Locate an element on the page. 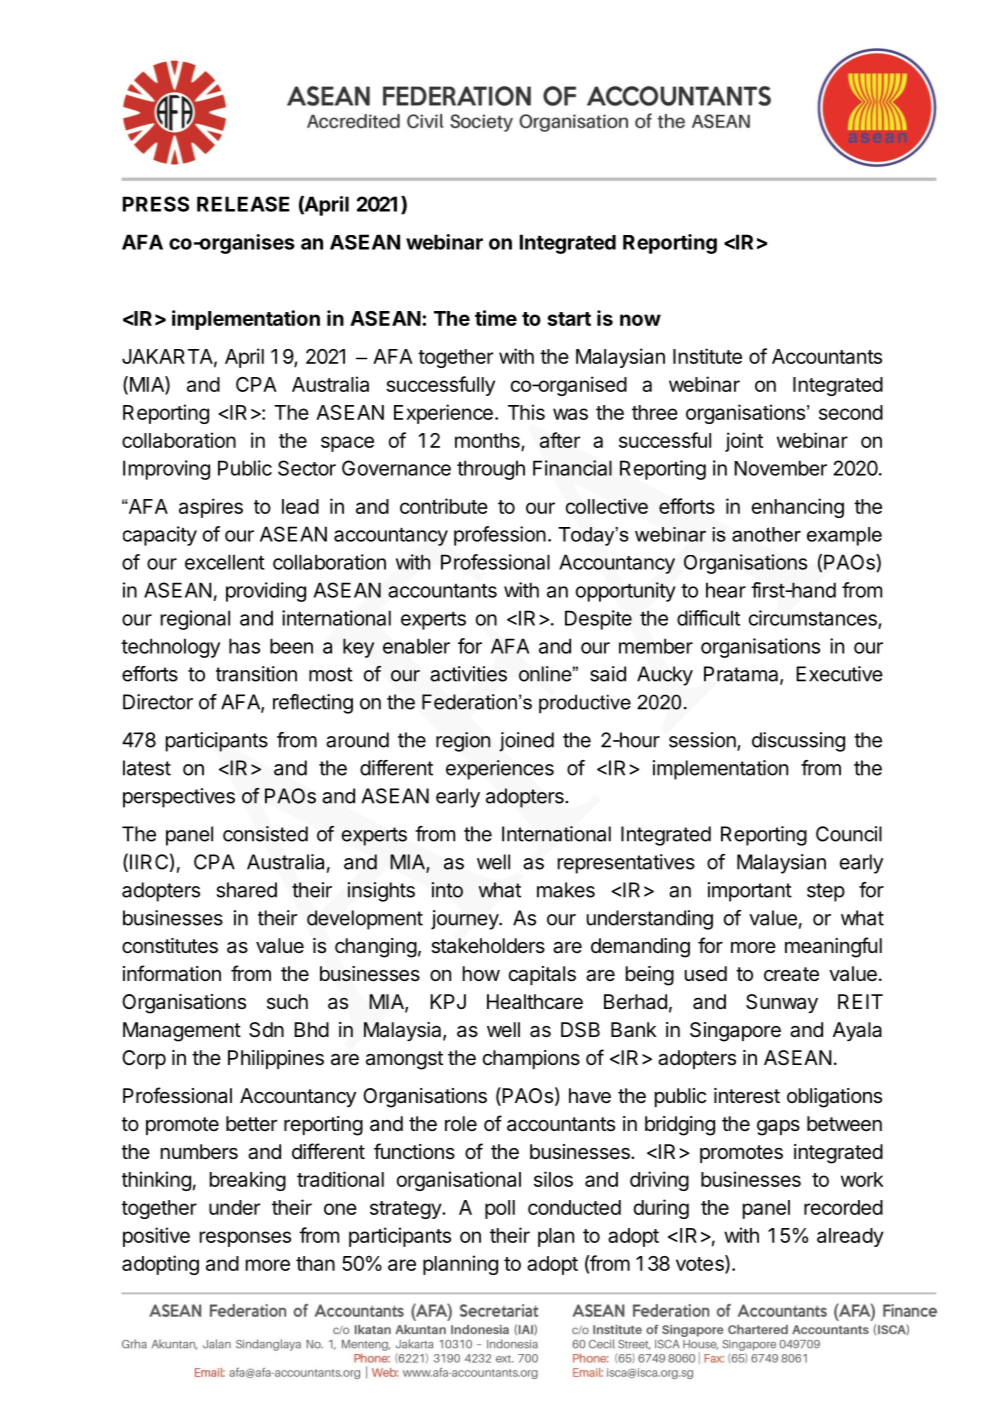 The height and width of the page is (1421, 1004). discussing is located at coordinates (798, 742).
